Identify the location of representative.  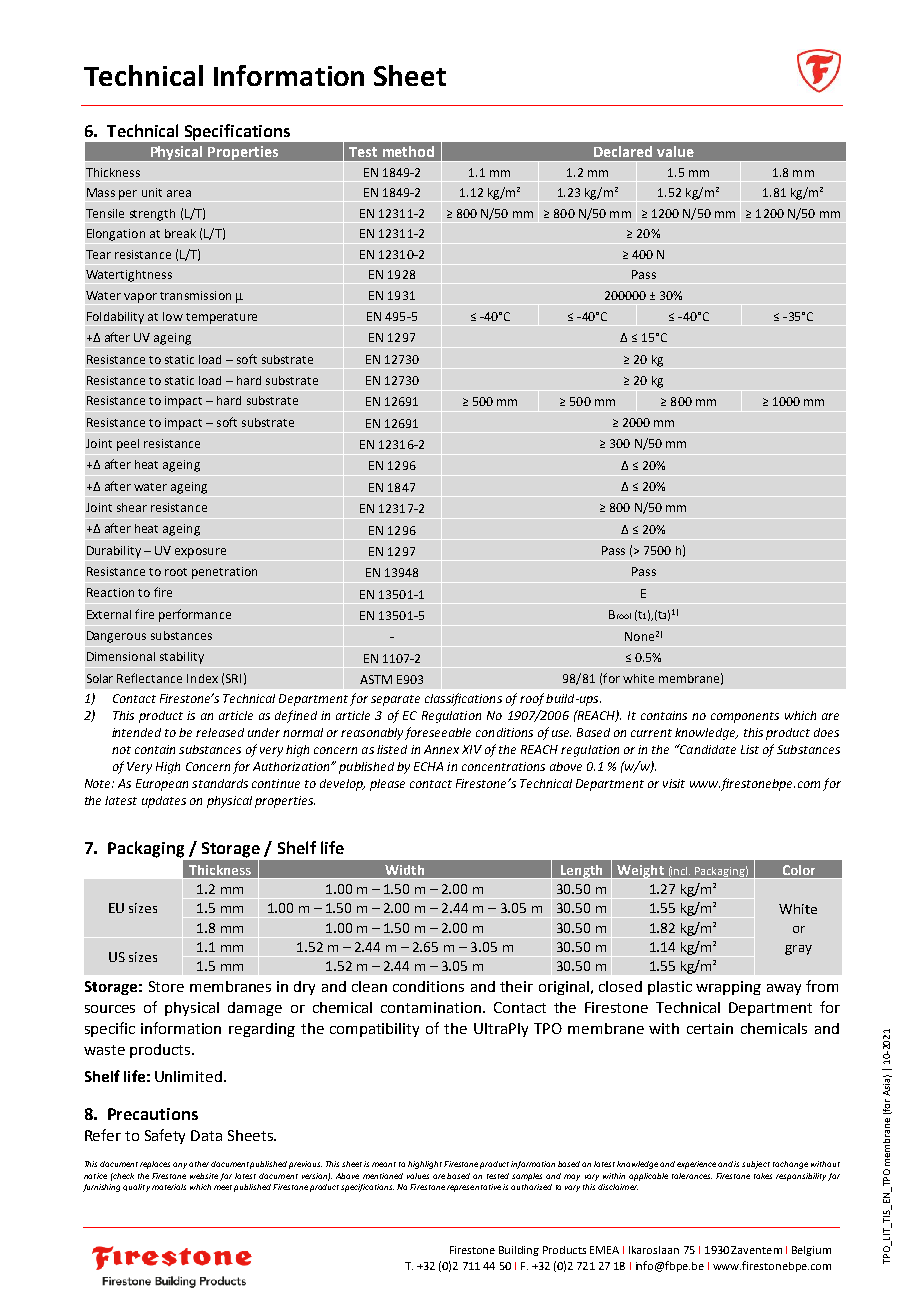
(474, 1188).
